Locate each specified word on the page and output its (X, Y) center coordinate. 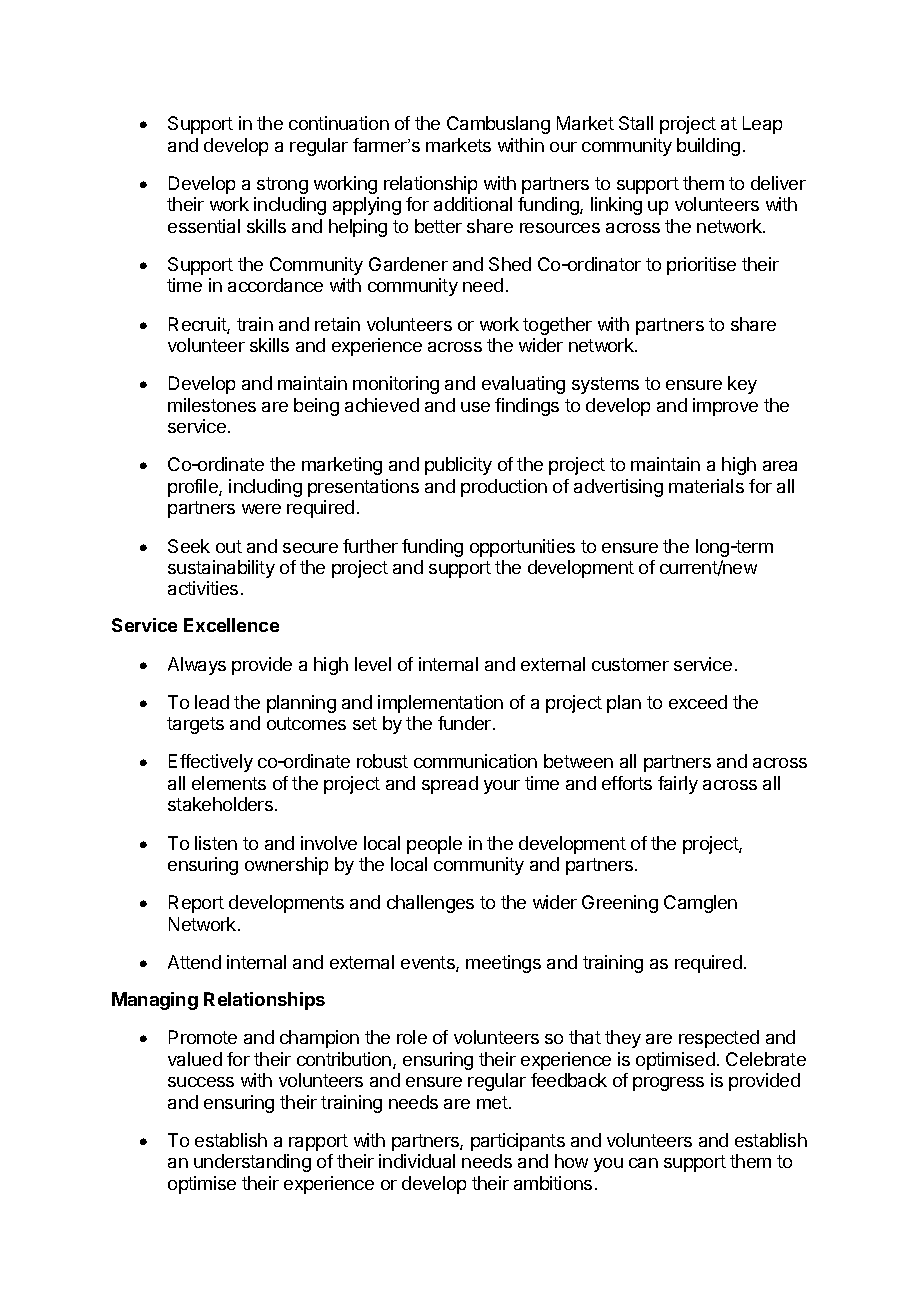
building (708, 147)
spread (450, 785)
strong (282, 185)
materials (706, 486)
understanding (252, 1163)
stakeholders (220, 804)
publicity (458, 466)
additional (473, 204)
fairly (678, 785)
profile (194, 488)
